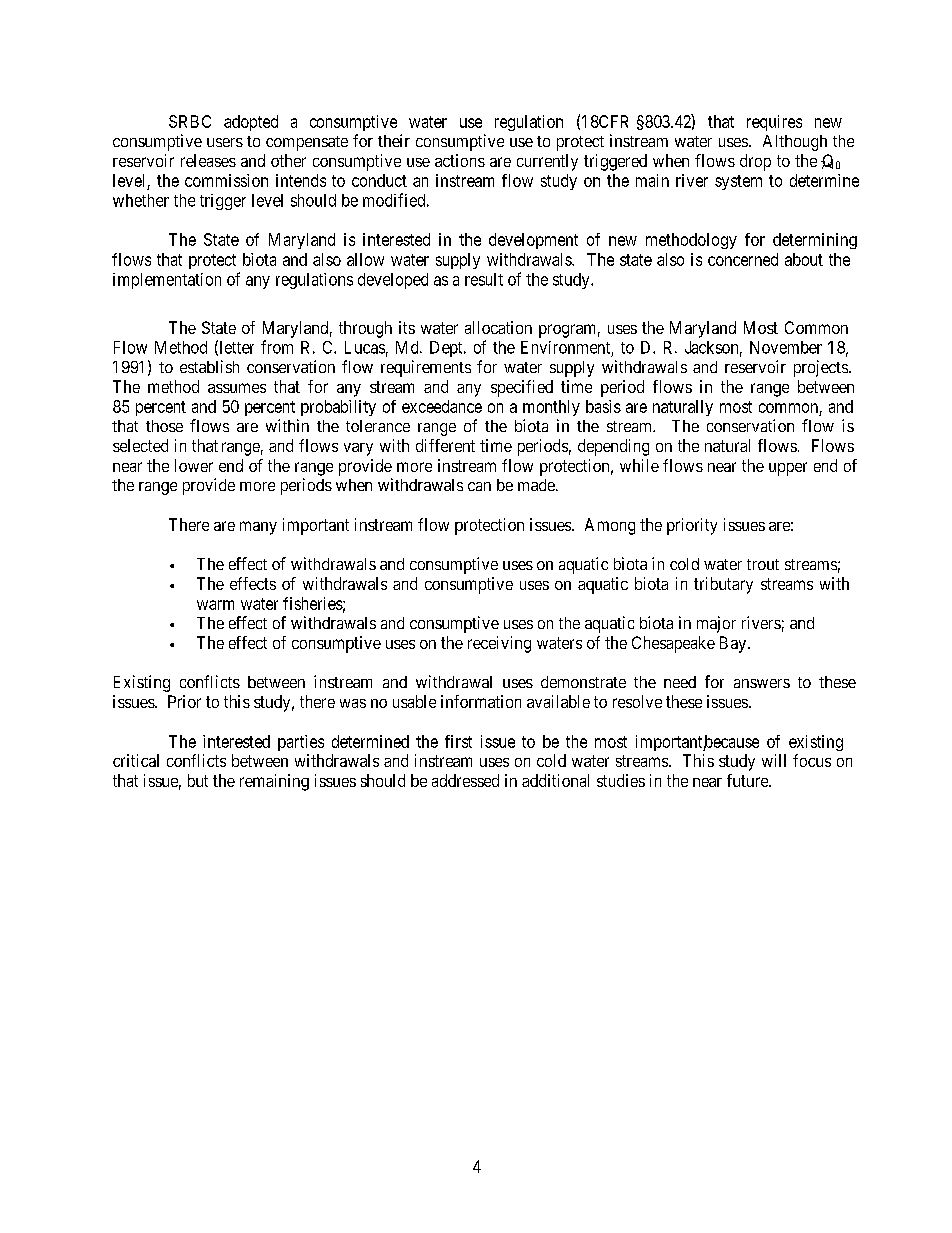 The width and height of the screenshot is (952, 1233). What do you see at coordinates (786, 347) in the screenshot?
I see `November` at bounding box center [786, 347].
